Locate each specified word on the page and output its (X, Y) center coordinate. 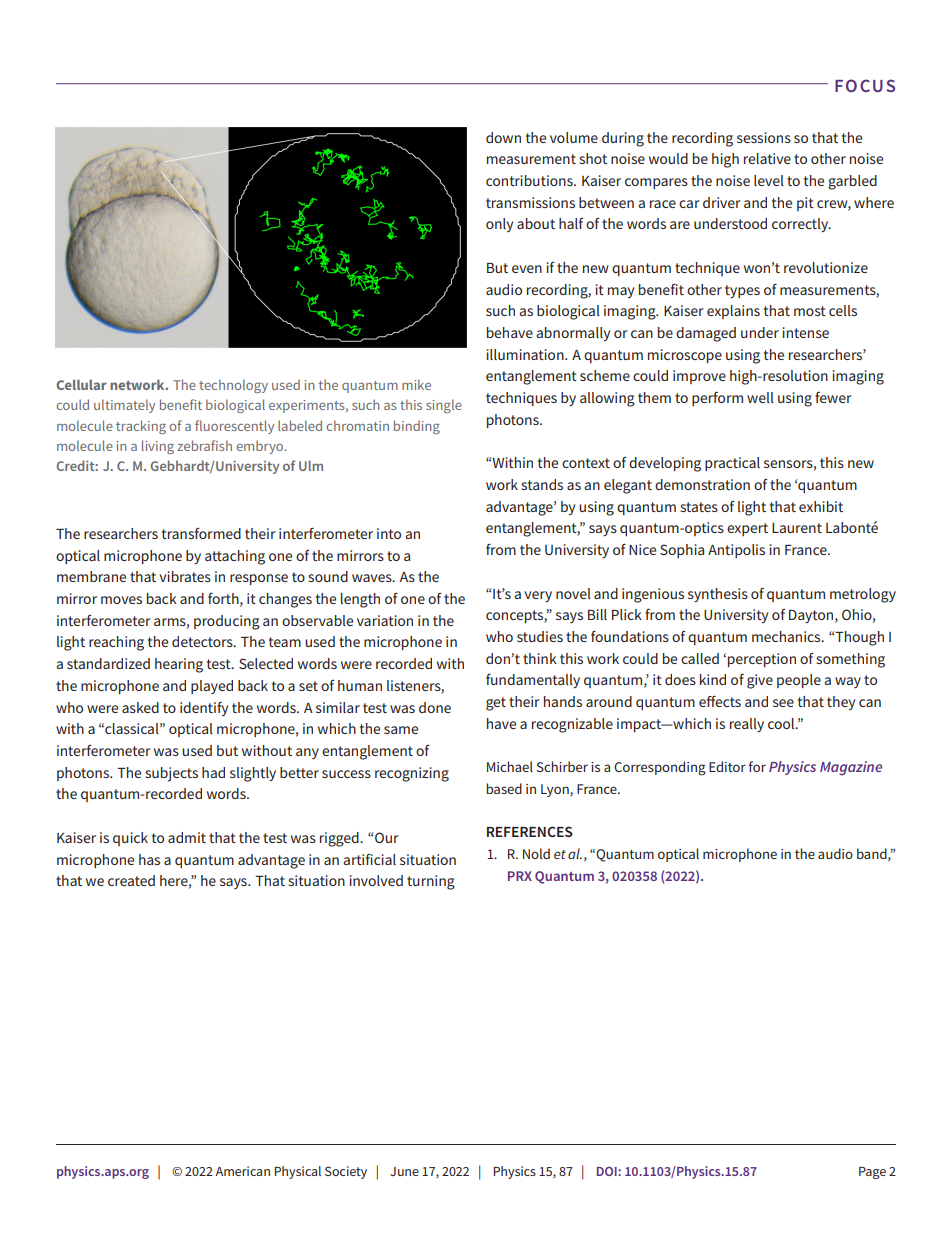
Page (872, 1173)
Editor (727, 766)
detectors (203, 641)
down (503, 137)
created (131, 880)
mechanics (787, 636)
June (404, 1171)
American (242, 1171)
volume (574, 137)
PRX (520, 876)
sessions (764, 137)
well (760, 397)
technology (233, 386)
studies (540, 636)
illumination (526, 354)
